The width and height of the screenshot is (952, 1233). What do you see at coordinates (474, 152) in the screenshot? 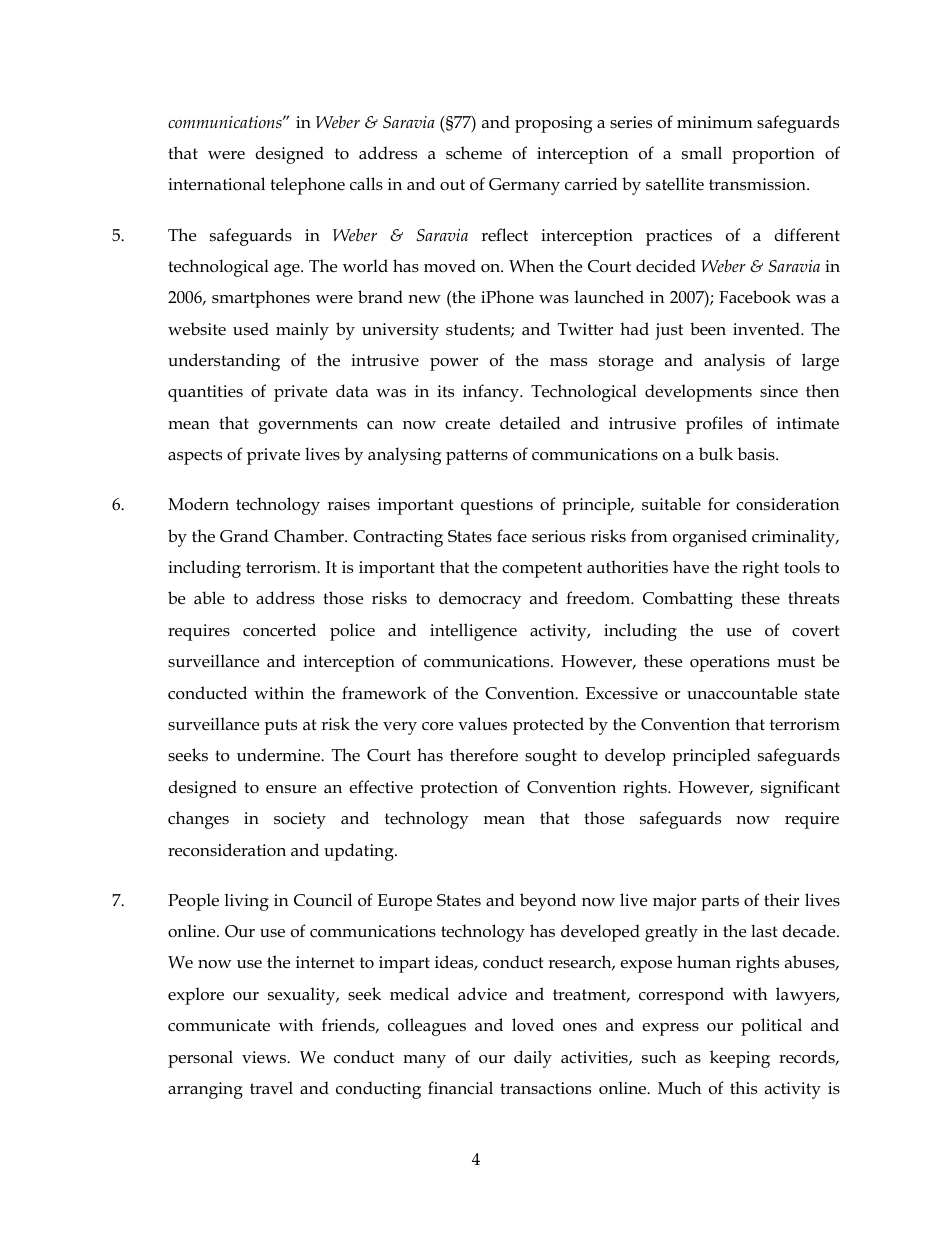
I see `scheme` at bounding box center [474, 152].
